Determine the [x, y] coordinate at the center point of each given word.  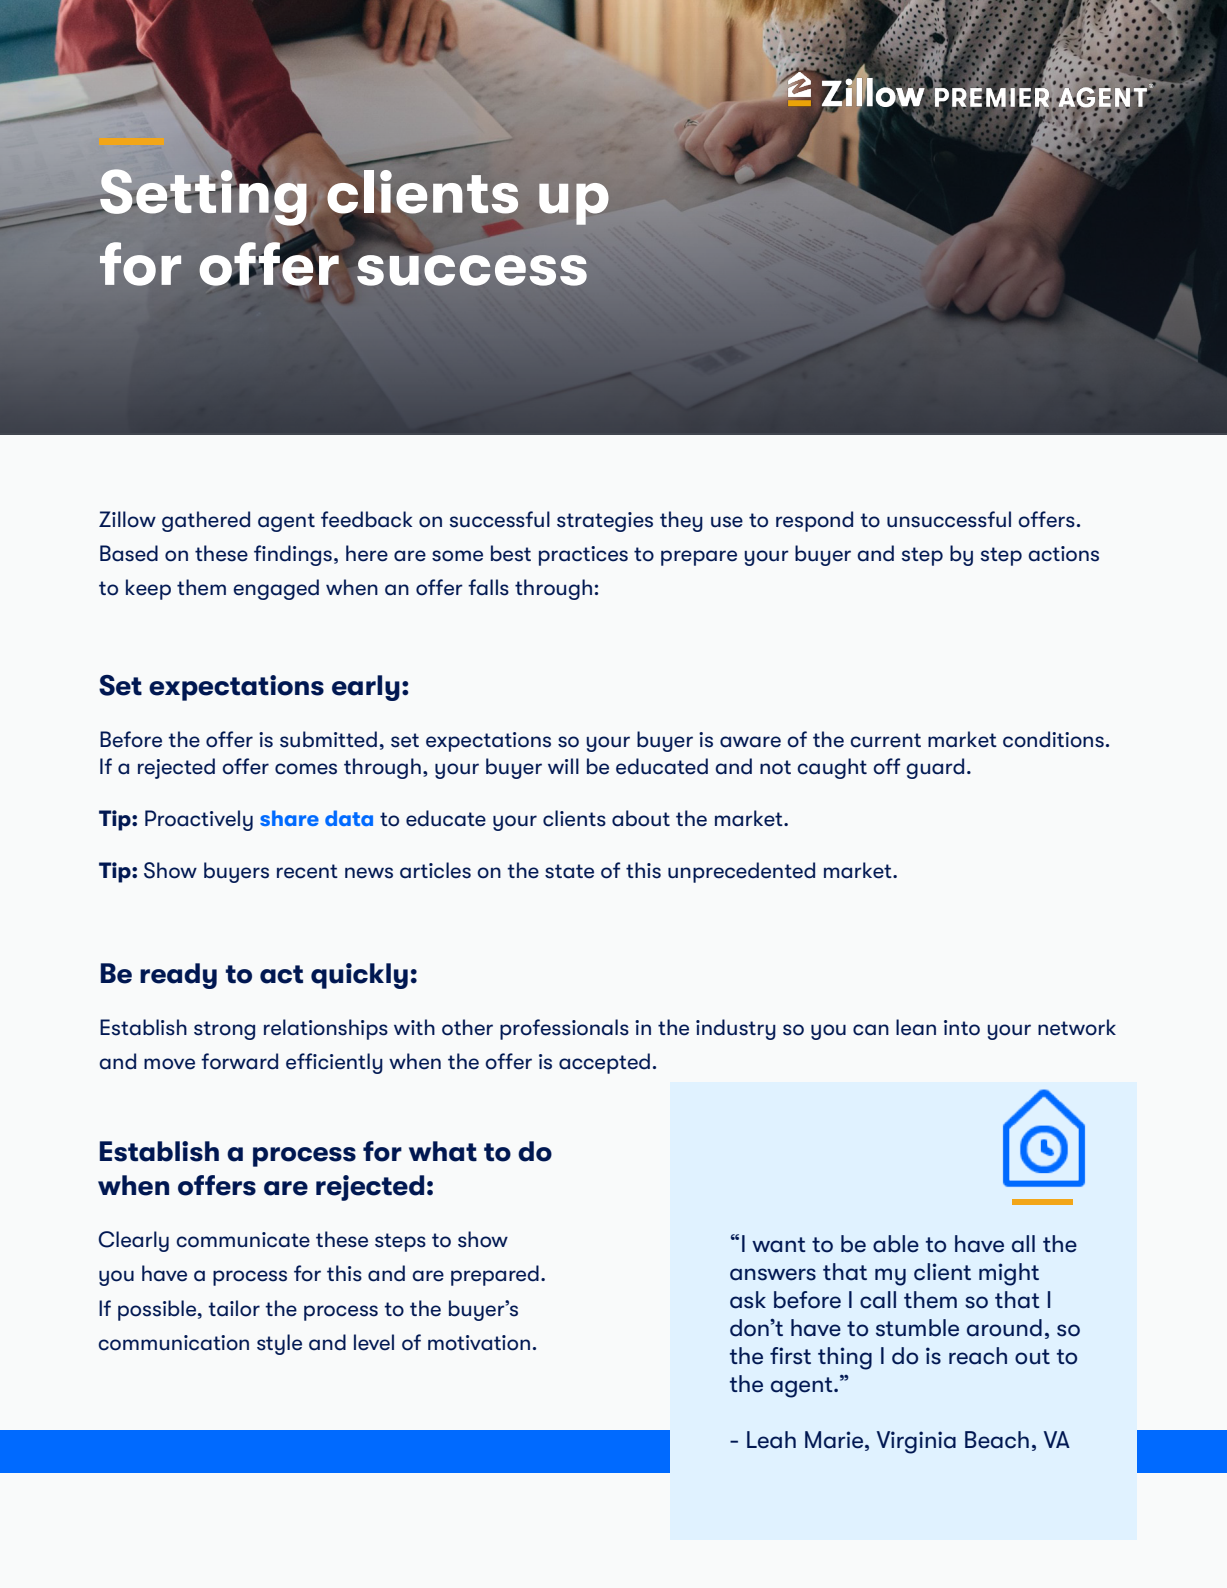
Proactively [199, 820]
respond [814, 521]
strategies [605, 522]
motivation [479, 1343]
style [279, 1344]
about [641, 818]
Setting [202, 197]
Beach [997, 1440]
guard [935, 768]
